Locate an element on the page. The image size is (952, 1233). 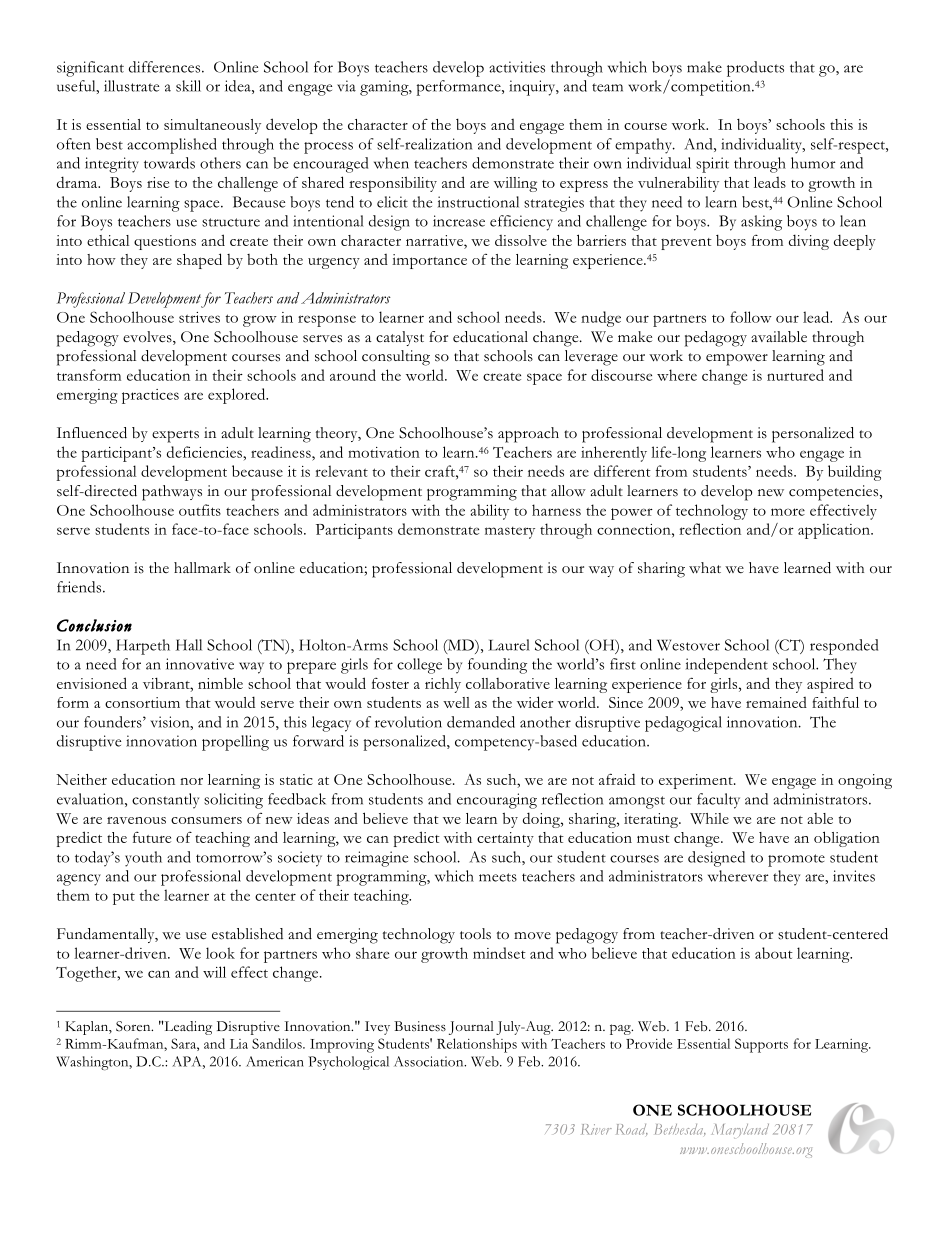
Lia is located at coordinates (239, 1044).
